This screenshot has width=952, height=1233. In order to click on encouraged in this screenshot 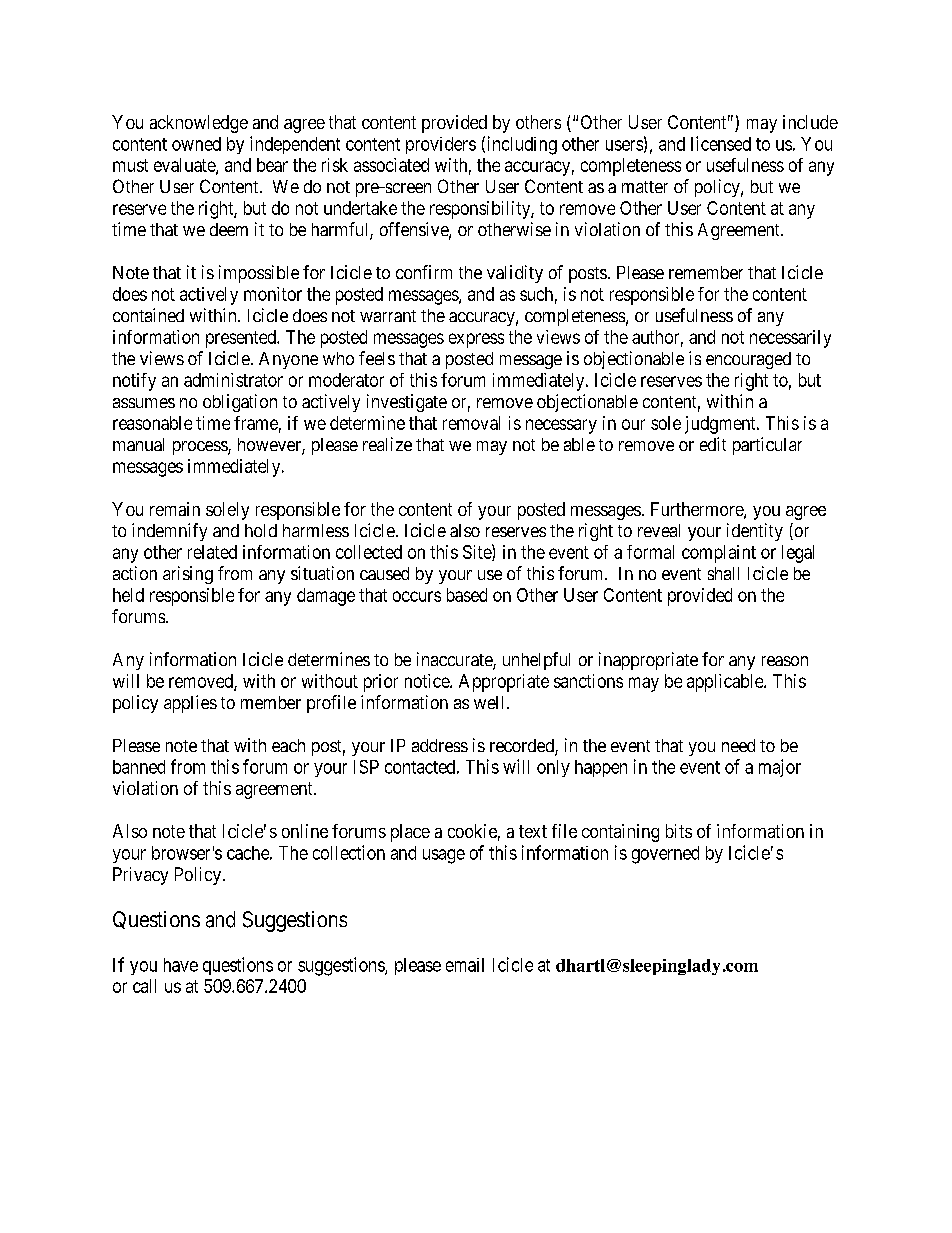, I will do `click(748, 360)`.
